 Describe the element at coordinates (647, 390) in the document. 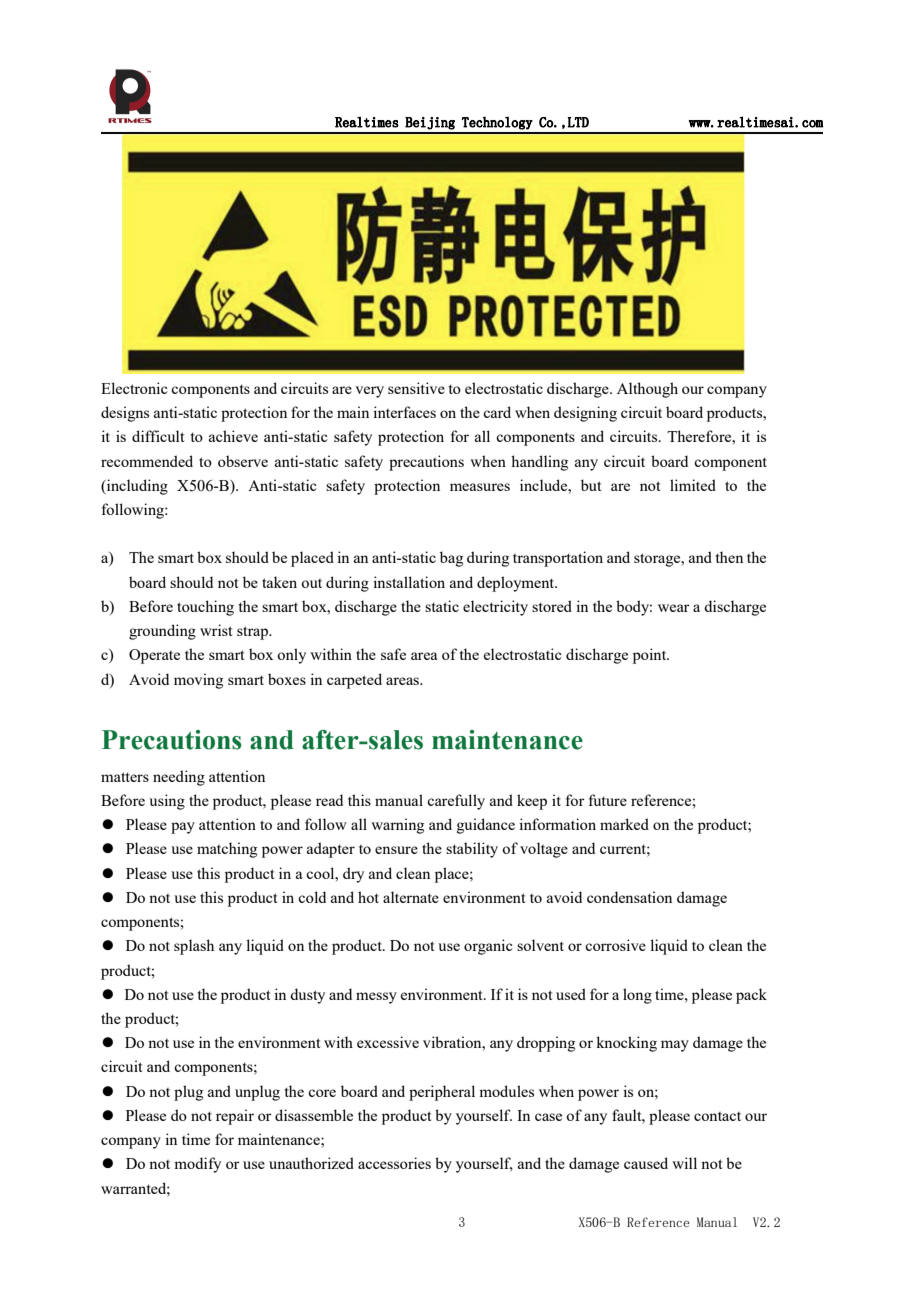

I see `Although` at that location.
